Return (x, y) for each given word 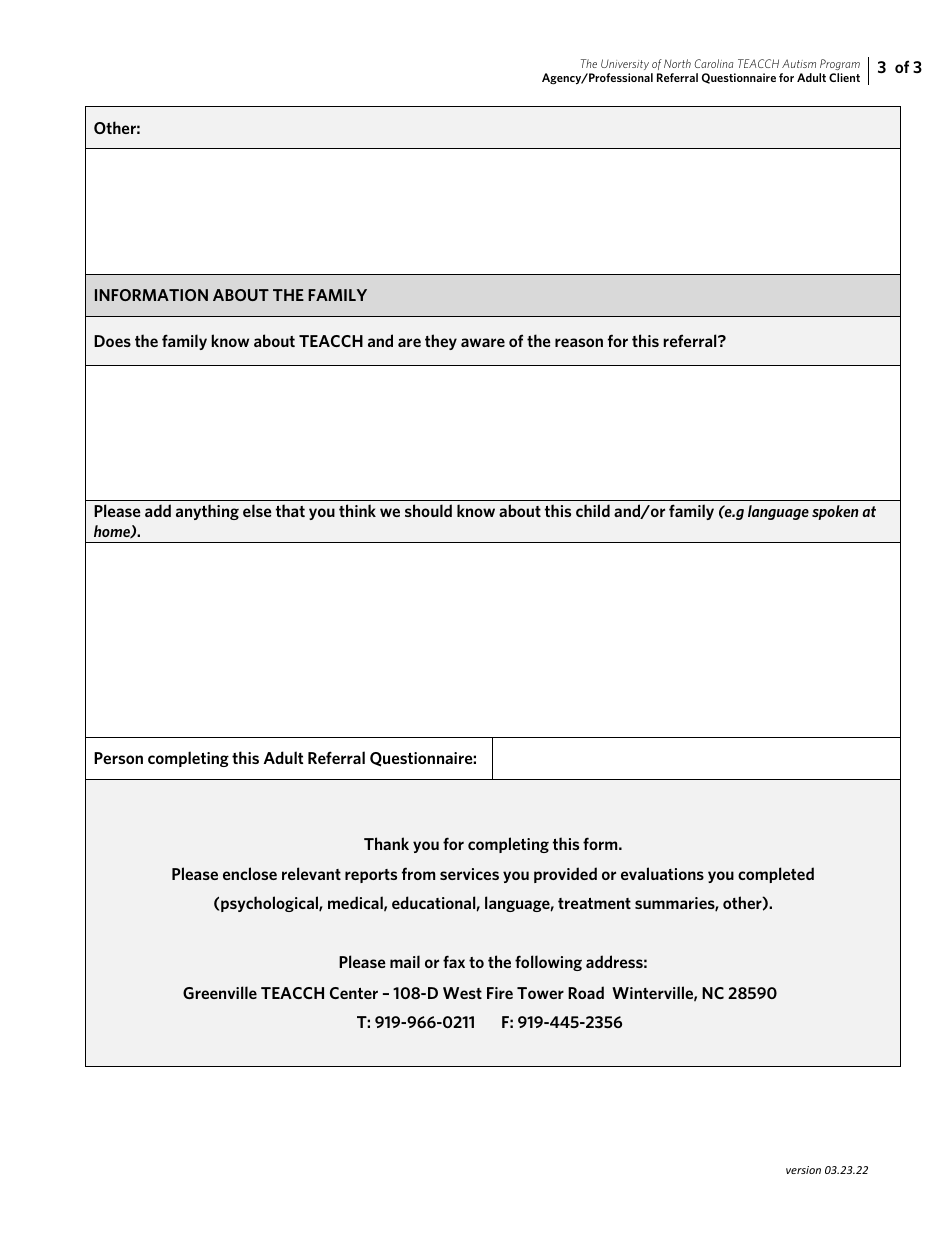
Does (112, 341)
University (625, 64)
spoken (835, 512)
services (469, 874)
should (428, 510)
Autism (799, 63)
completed (776, 875)
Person (118, 758)
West (462, 993)
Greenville (220, 992)
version (803, 1170)
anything (207, 512)
